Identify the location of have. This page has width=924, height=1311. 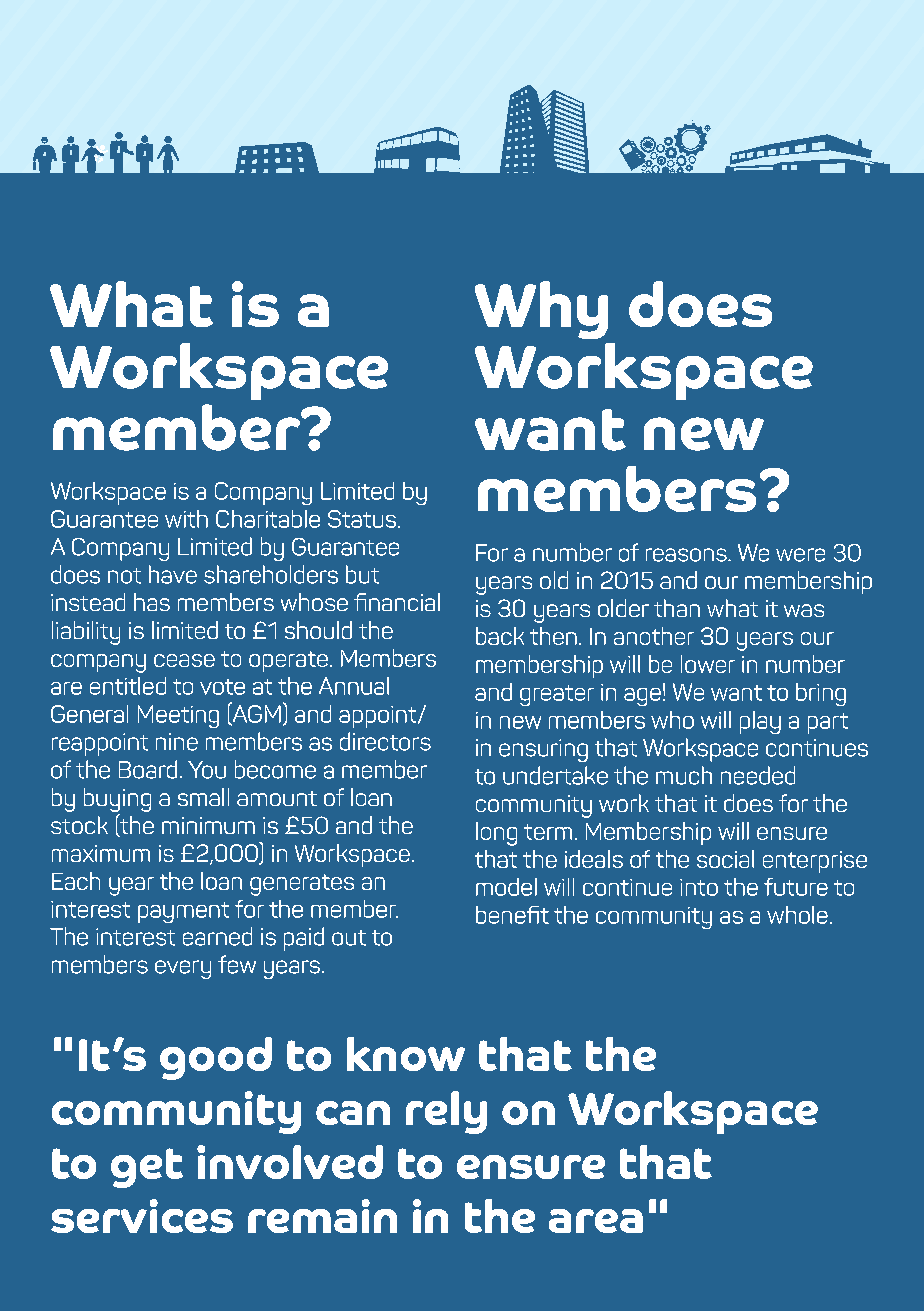
(173, 574).
